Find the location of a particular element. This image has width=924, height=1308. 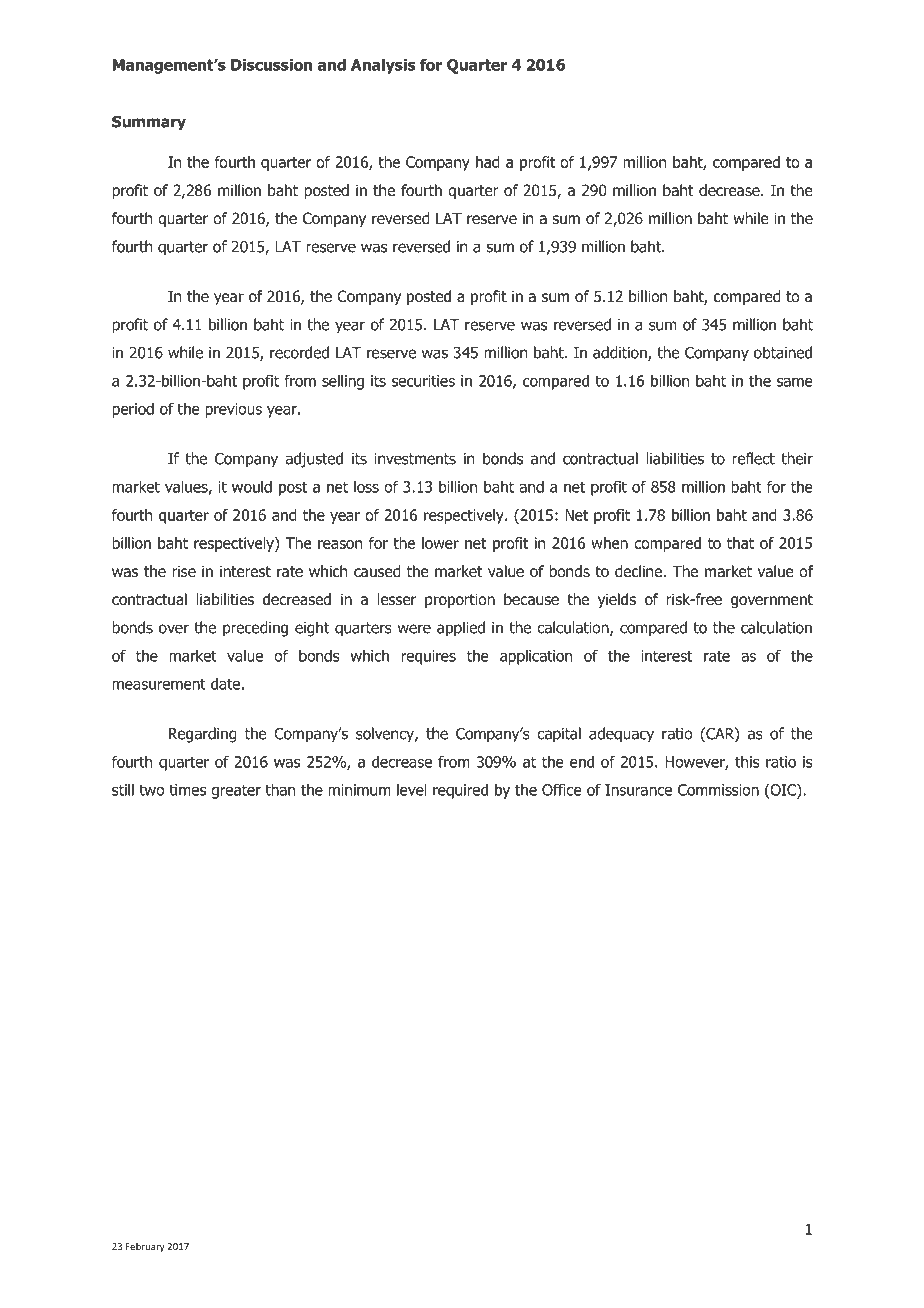

February is located at coordinates (145, 1247).
